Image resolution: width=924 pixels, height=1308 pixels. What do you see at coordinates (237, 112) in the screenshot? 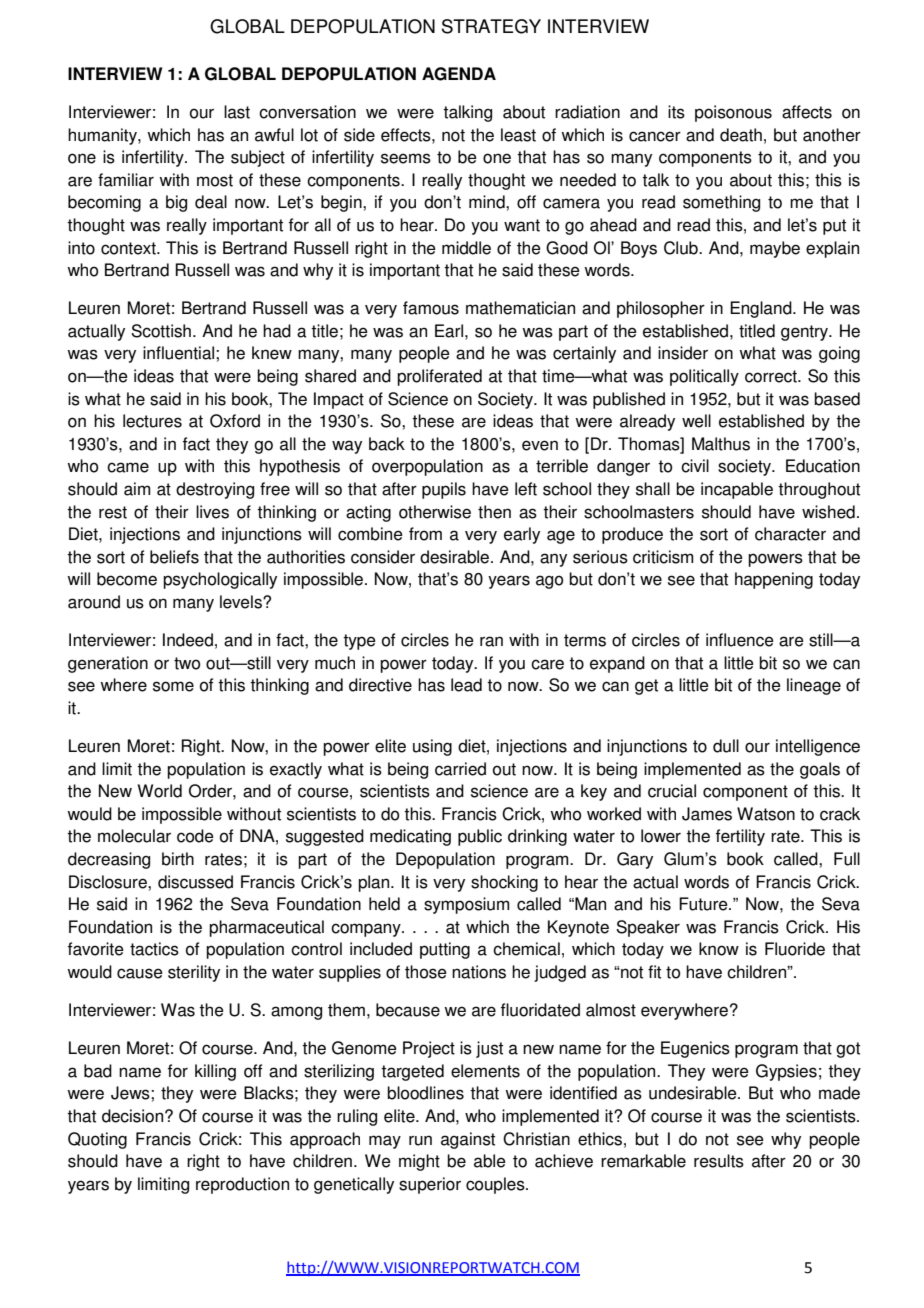
I see `last` at bounding box center [237, 112].
